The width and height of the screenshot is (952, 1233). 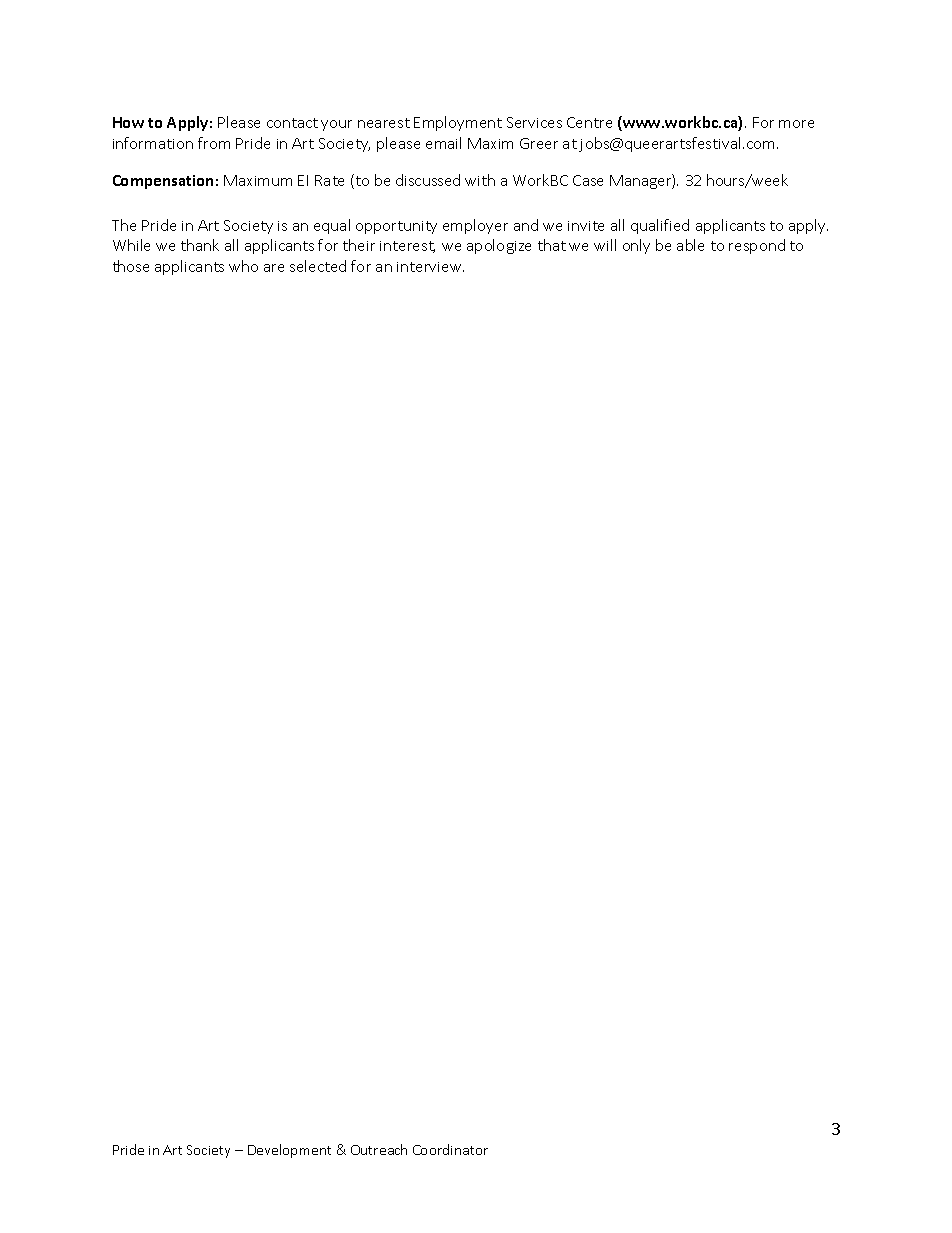 What do you see at coordinates (757, 246) in the screenshot?
I see `respond` at bounding box center [757, 246].
